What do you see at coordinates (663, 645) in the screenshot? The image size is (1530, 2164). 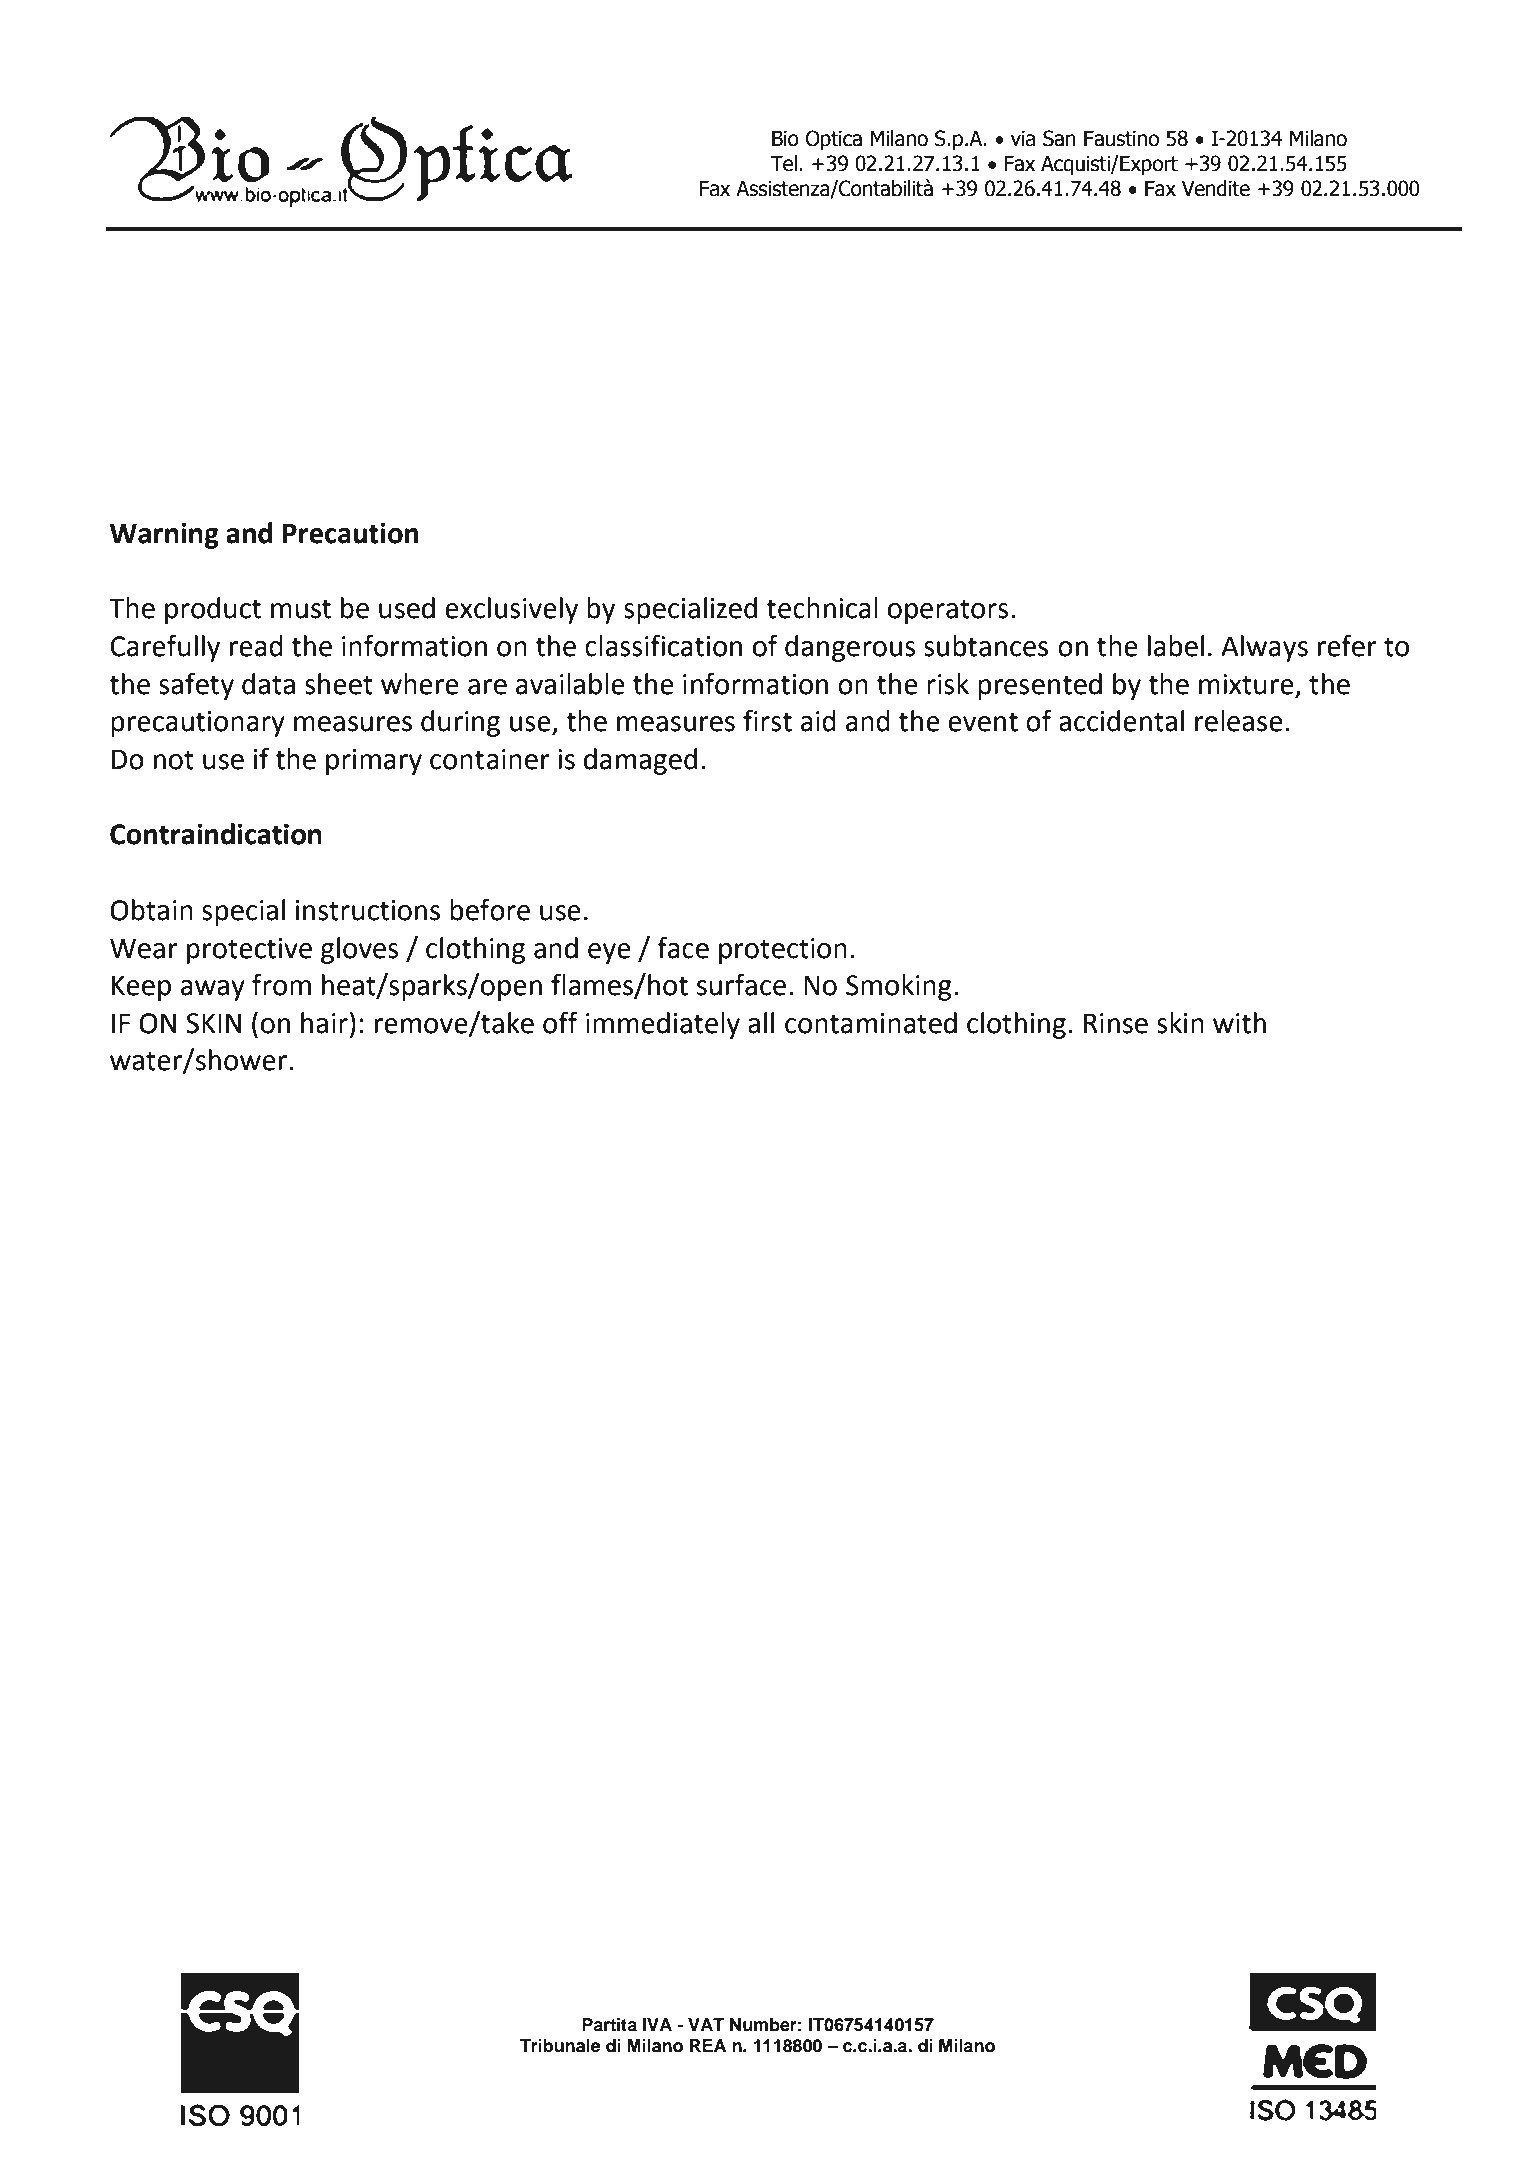 I see `classification` at bounding box center [663, 645].
